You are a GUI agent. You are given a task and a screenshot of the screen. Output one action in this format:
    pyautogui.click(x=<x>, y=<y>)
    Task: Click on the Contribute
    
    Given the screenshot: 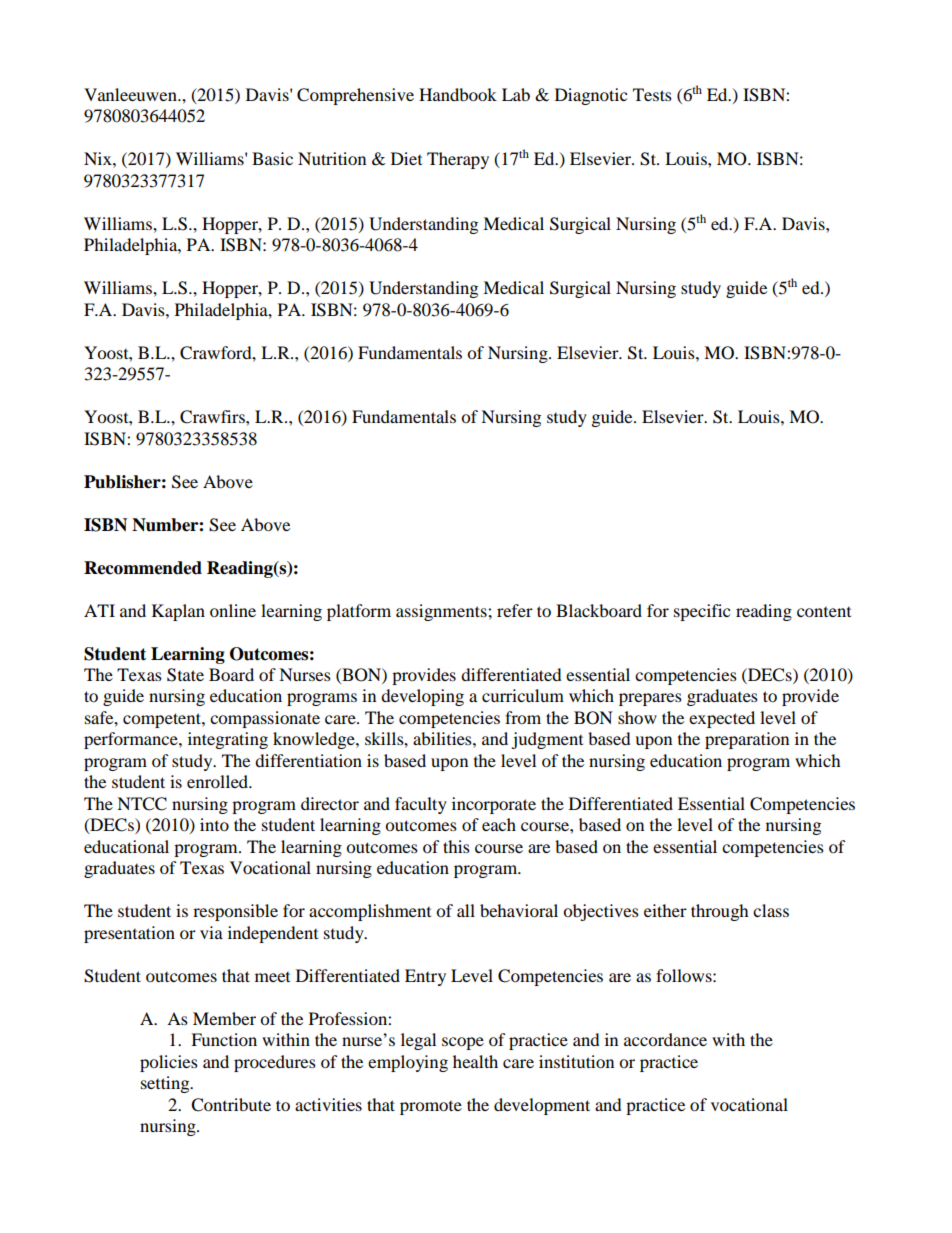 What is the action you would take?
    pyautogui.click(x=231, y=1105)
